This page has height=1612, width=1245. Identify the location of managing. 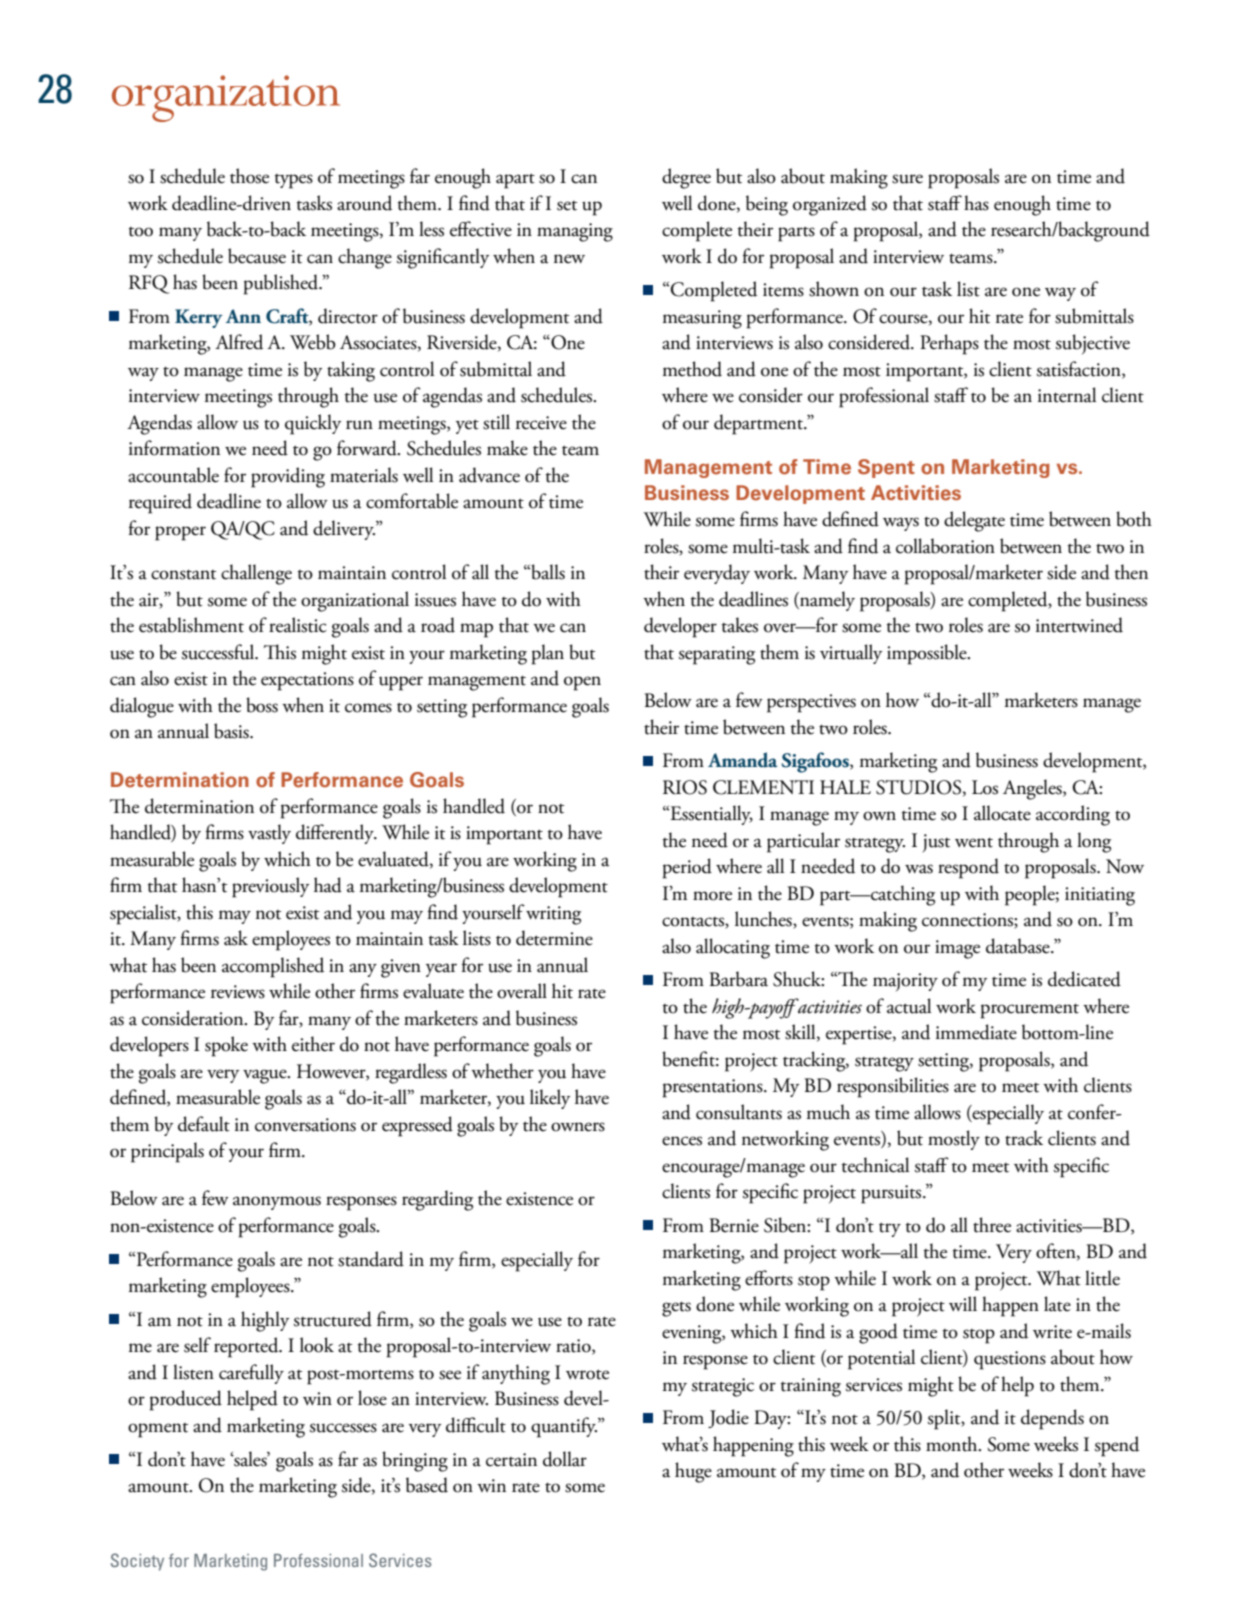
(575, 232).
